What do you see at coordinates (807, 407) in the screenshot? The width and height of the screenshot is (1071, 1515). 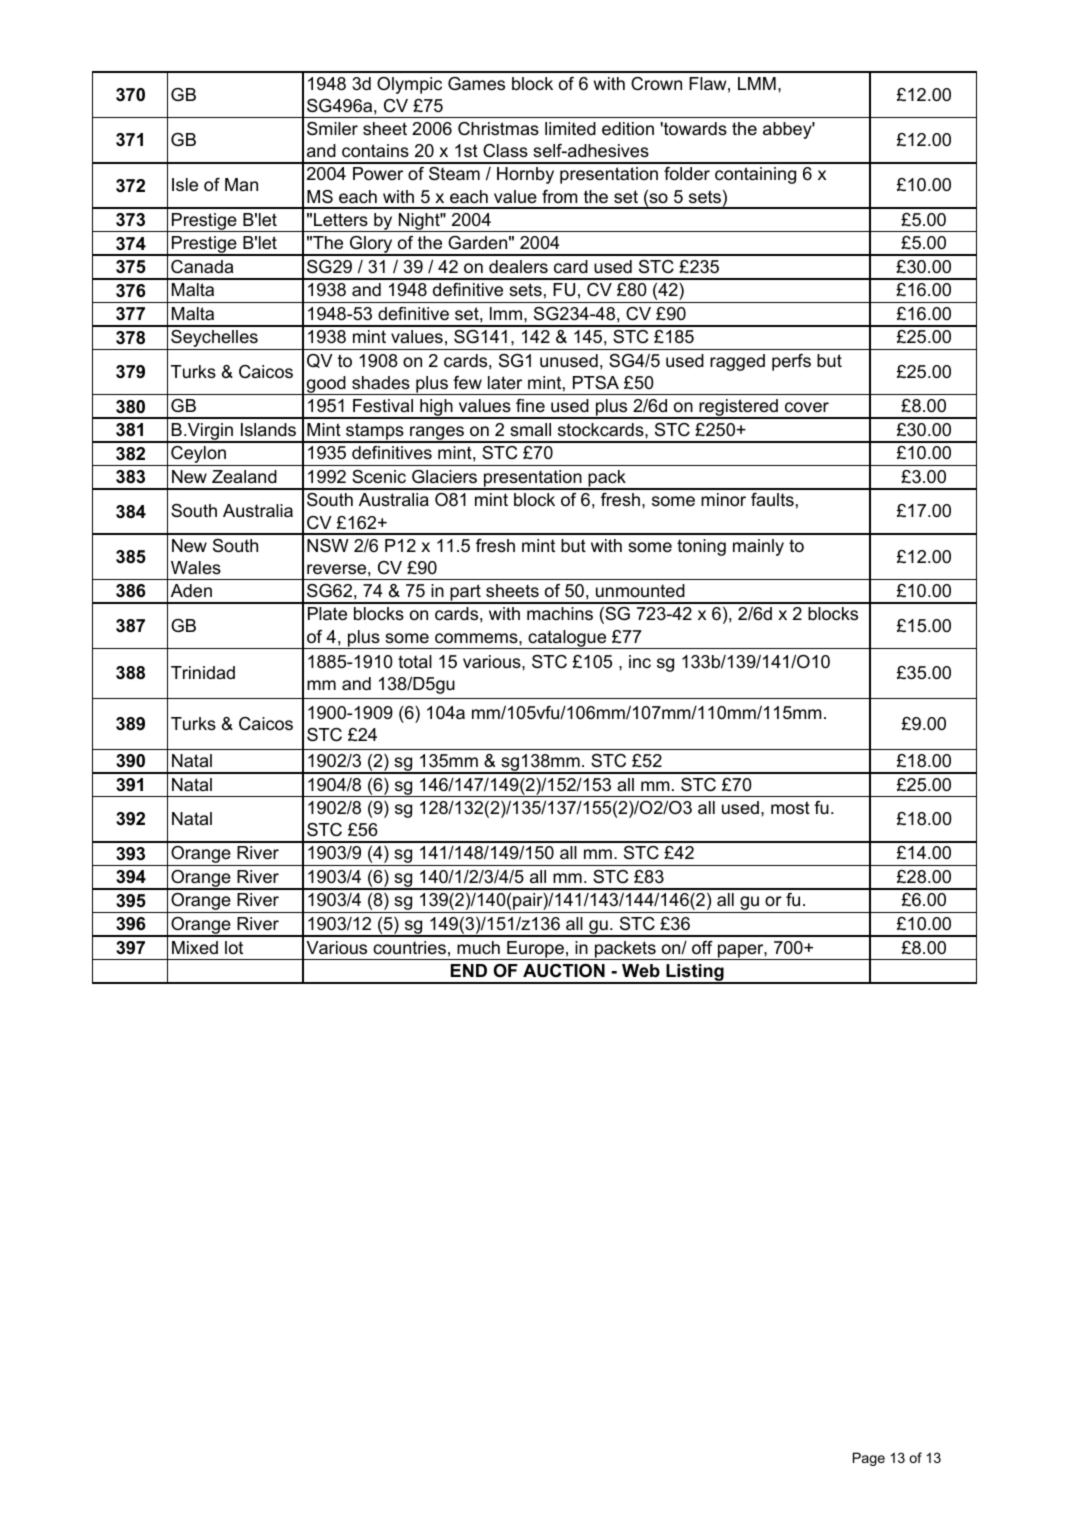 I see `cover` at bounding box center [807, 407].
